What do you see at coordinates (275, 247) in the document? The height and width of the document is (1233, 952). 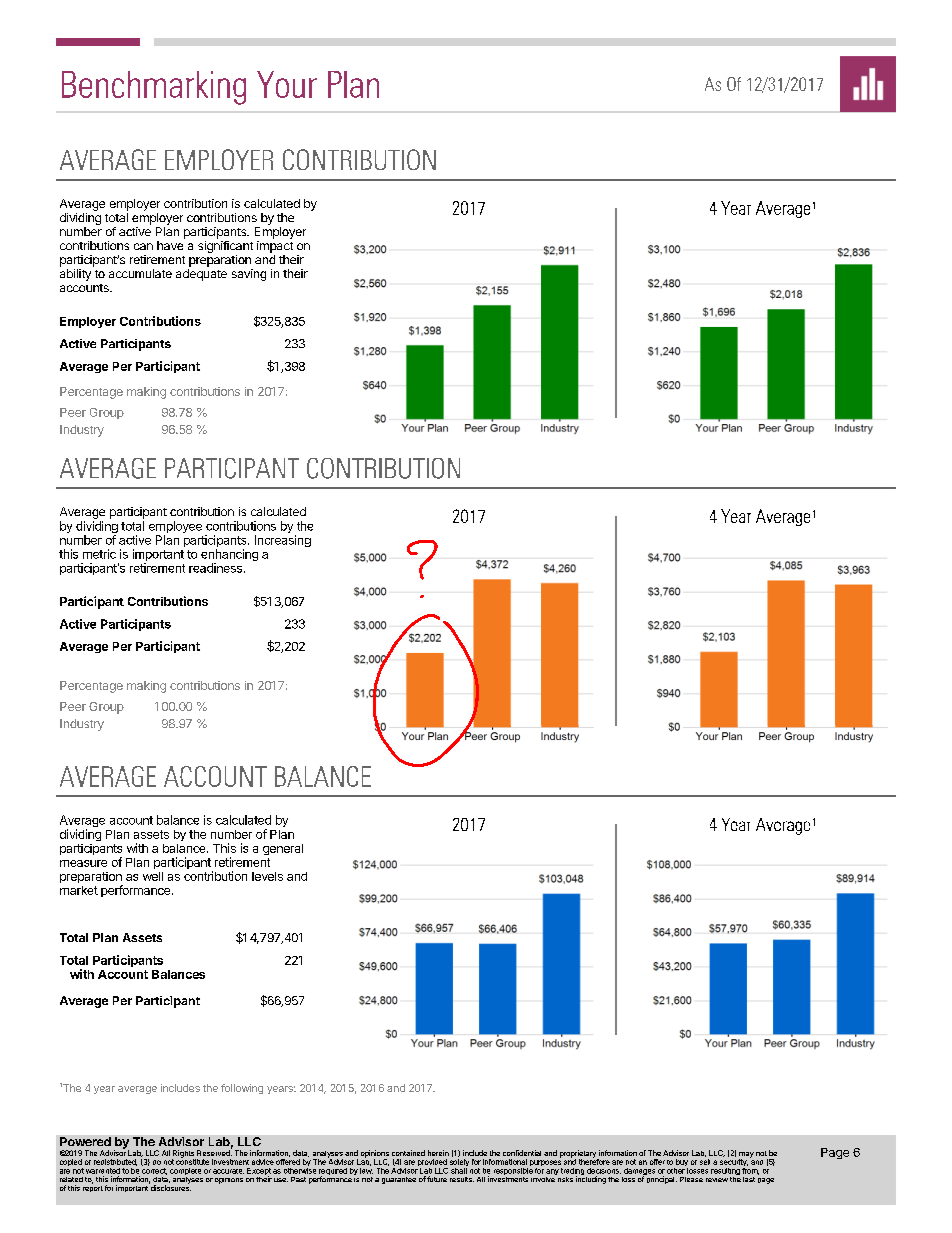 I see `impact` at bounding box center [275, 247].
